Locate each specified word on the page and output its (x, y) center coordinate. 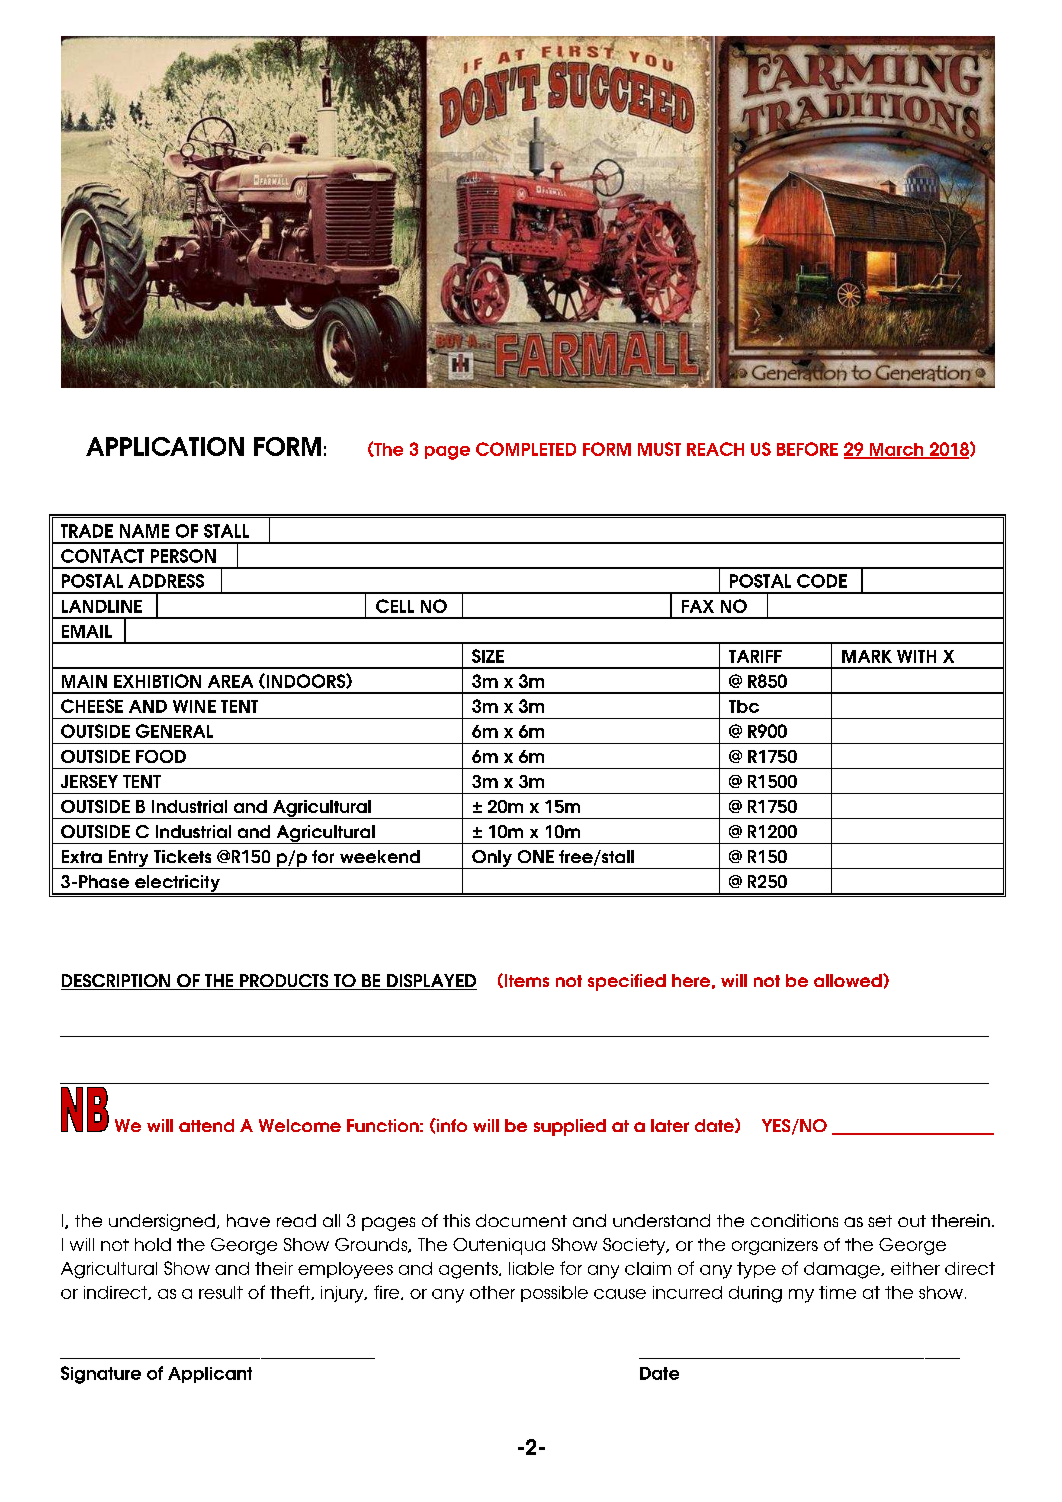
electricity (177, 885)
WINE (194, 706)
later (670, 1125)
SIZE (488, 656)
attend (206, 1125)
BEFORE (807, 449)
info (451, 1125)
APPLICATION (165, 446)
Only (492, 859)
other (492, 1292)
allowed (849, 980)
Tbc (744, 706)
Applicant (210, 1375)
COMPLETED (526, 449)
